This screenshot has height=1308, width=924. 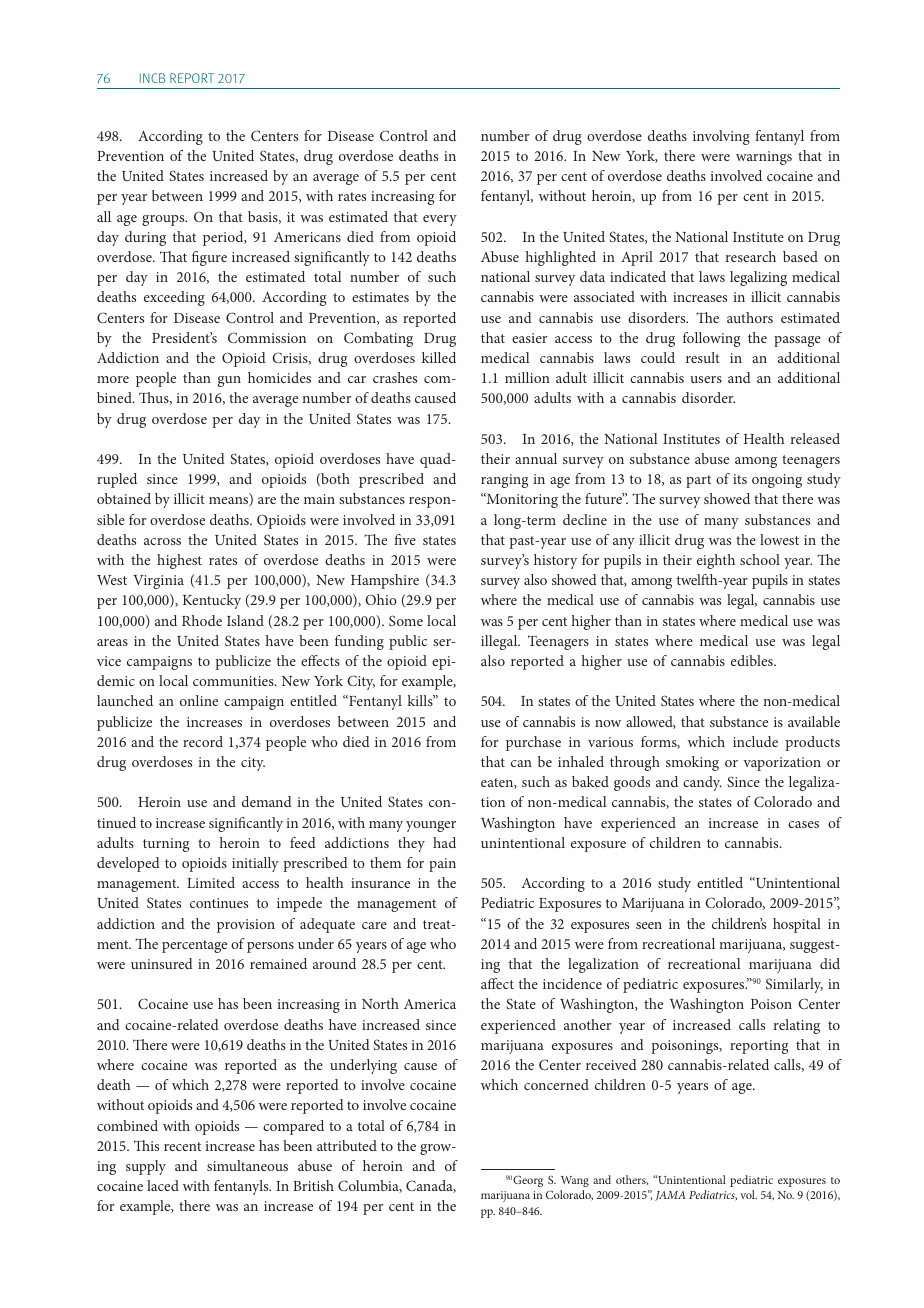 What do you see at coordinates (740, 479) in the screenshot?
I see `its` at bounding box center [740, 479].
